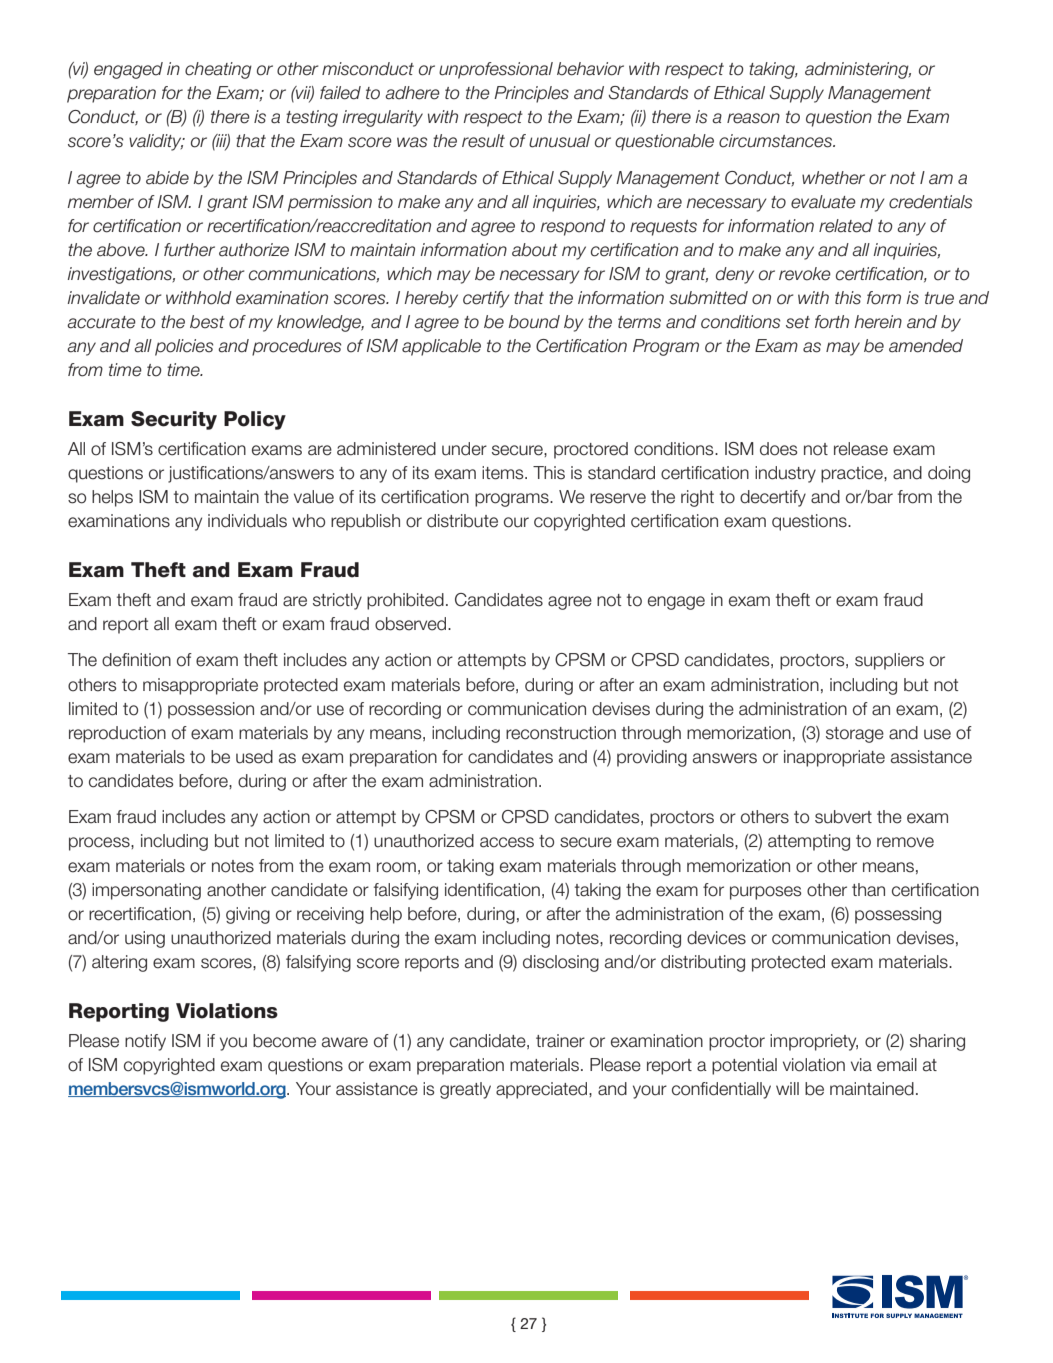 This document has width=1053, height=1363. I want to click on administering, so click(858, 70).
